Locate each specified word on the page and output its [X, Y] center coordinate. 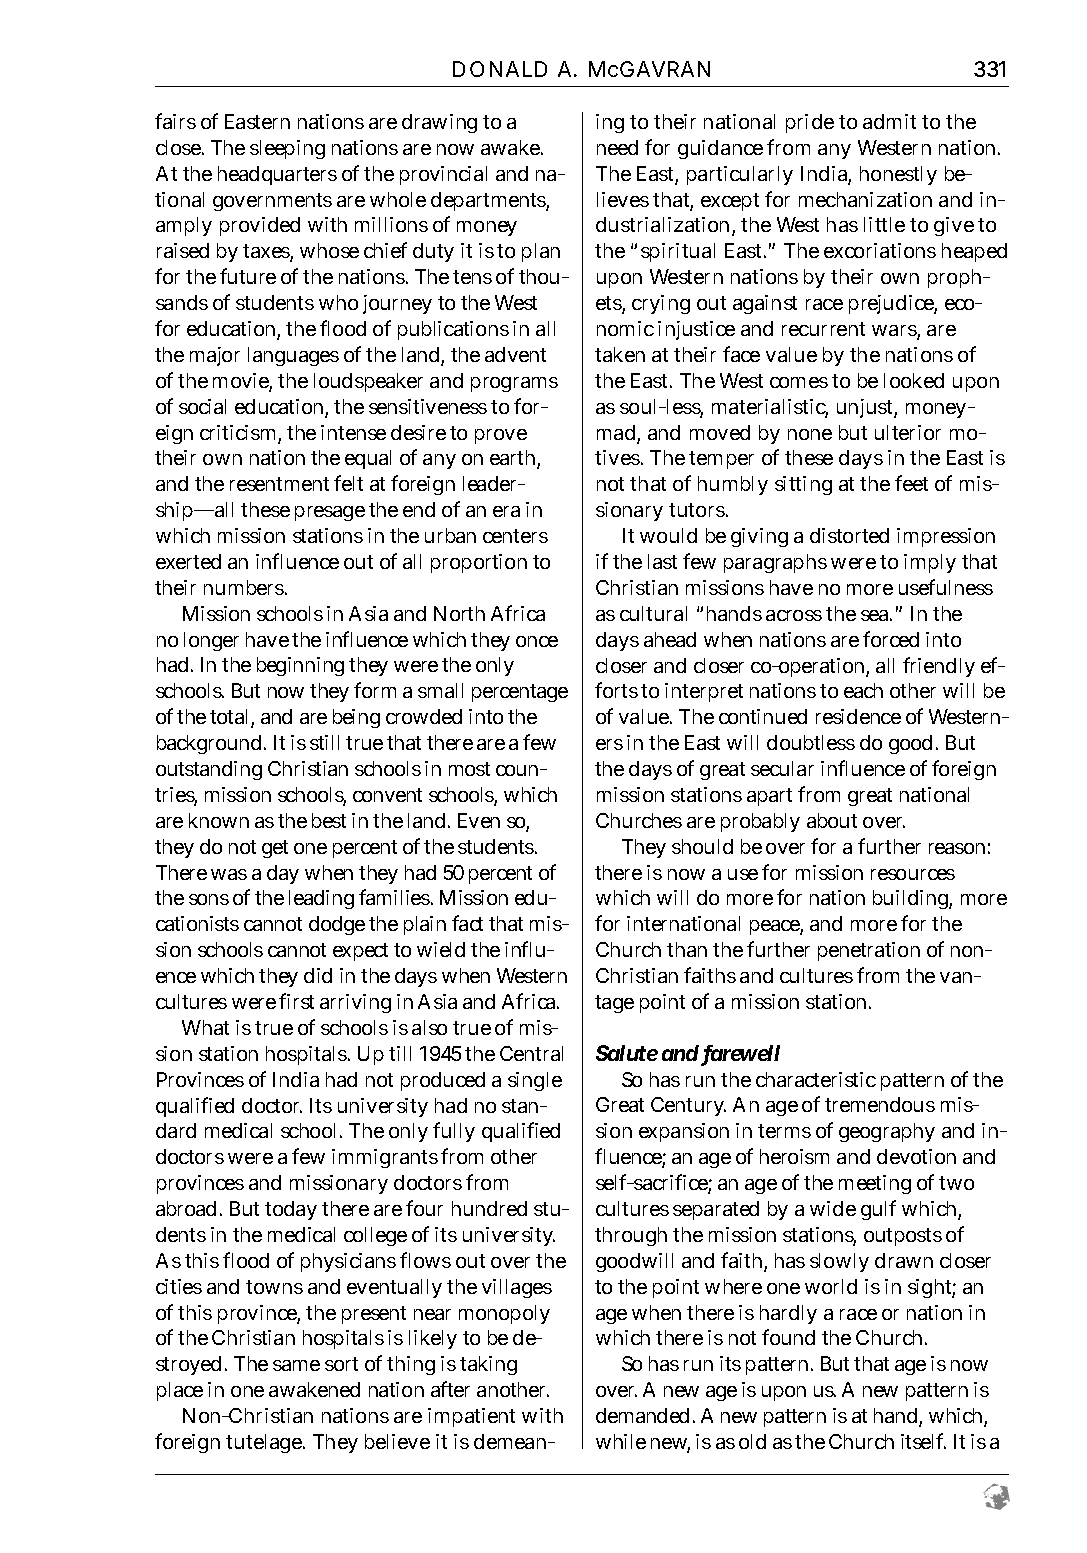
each [863, 690]
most [469, 769]
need [617, 147]
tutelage [265, 1443]
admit [889, 121]
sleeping [287, 149]
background [211, 744]
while [621, 1441]
